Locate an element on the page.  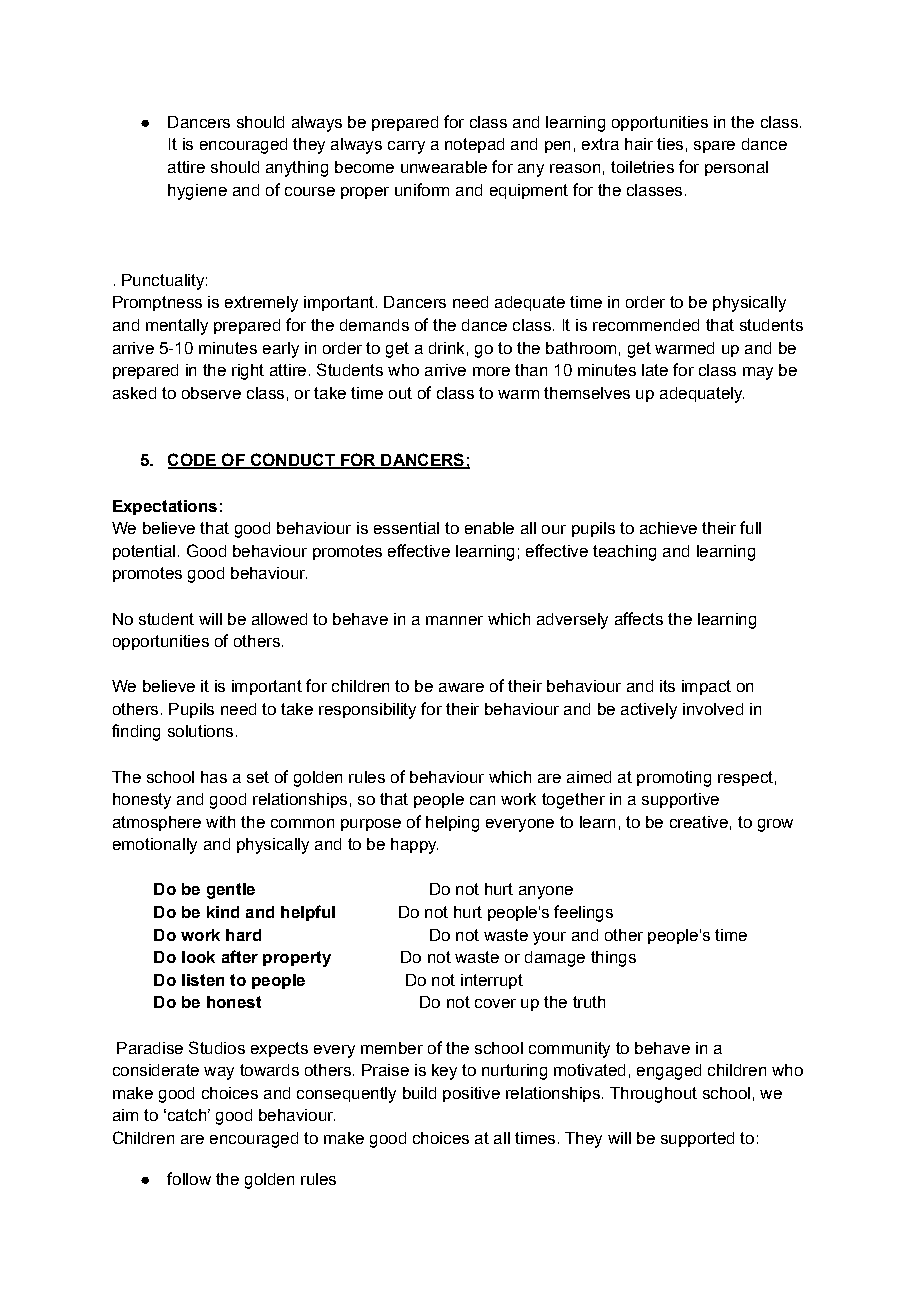
achieve is located at coordinates (668, 528).
